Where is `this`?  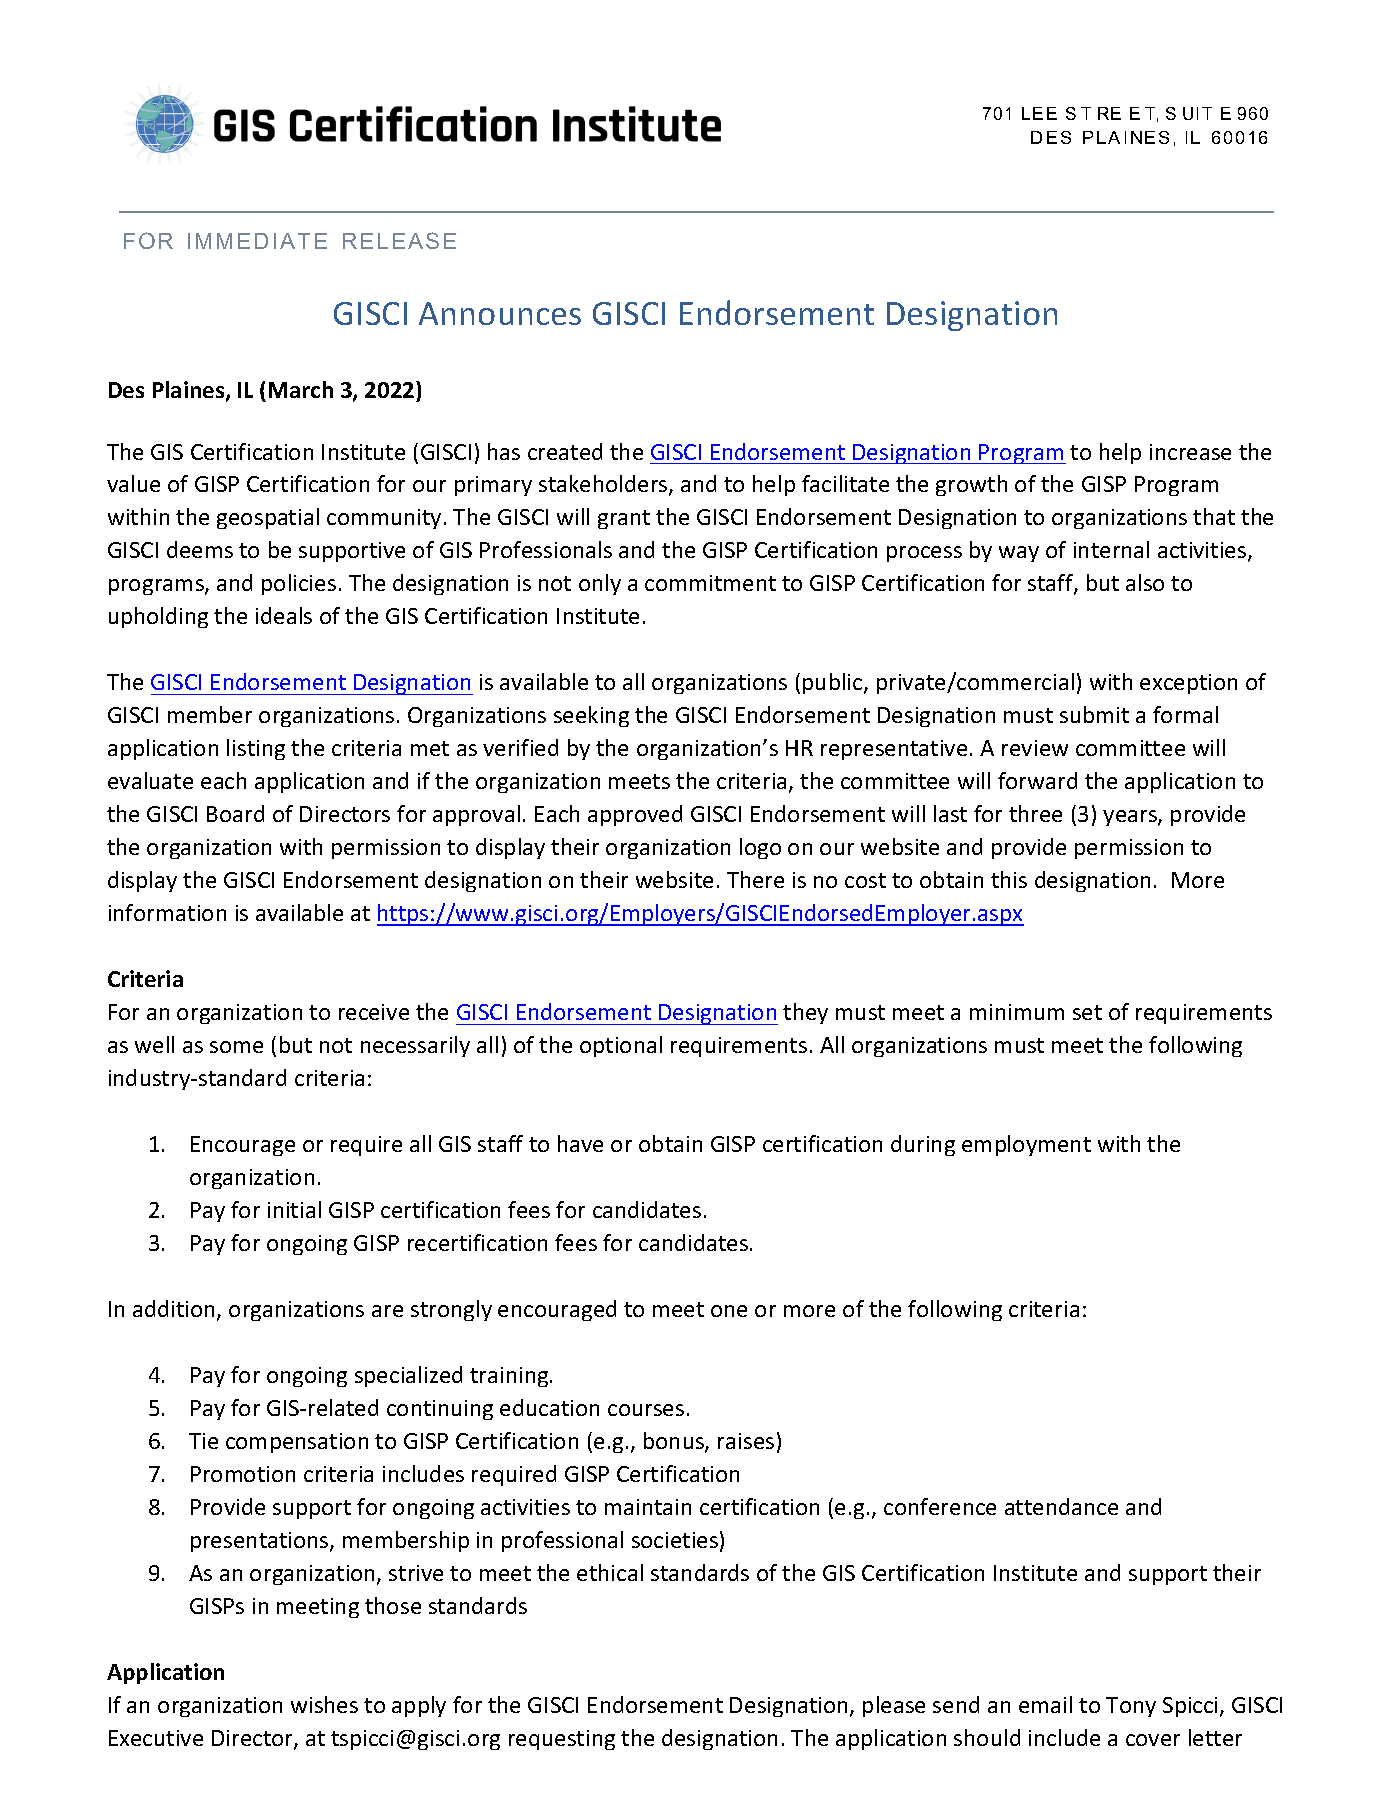
this is located at coordinates (1009, 879).
